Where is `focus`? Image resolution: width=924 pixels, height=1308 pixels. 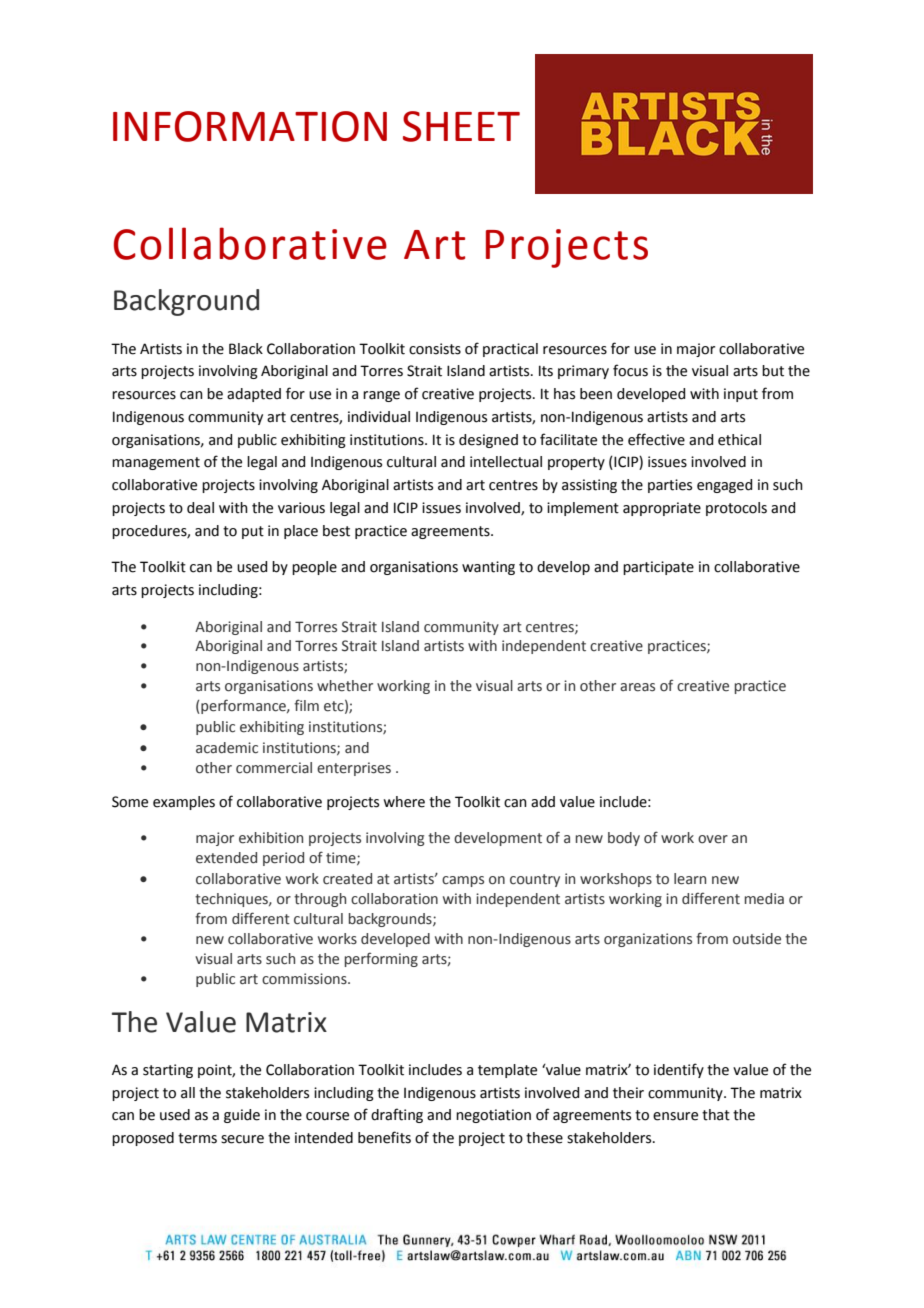 focus is located at coordinates (630, 370).
